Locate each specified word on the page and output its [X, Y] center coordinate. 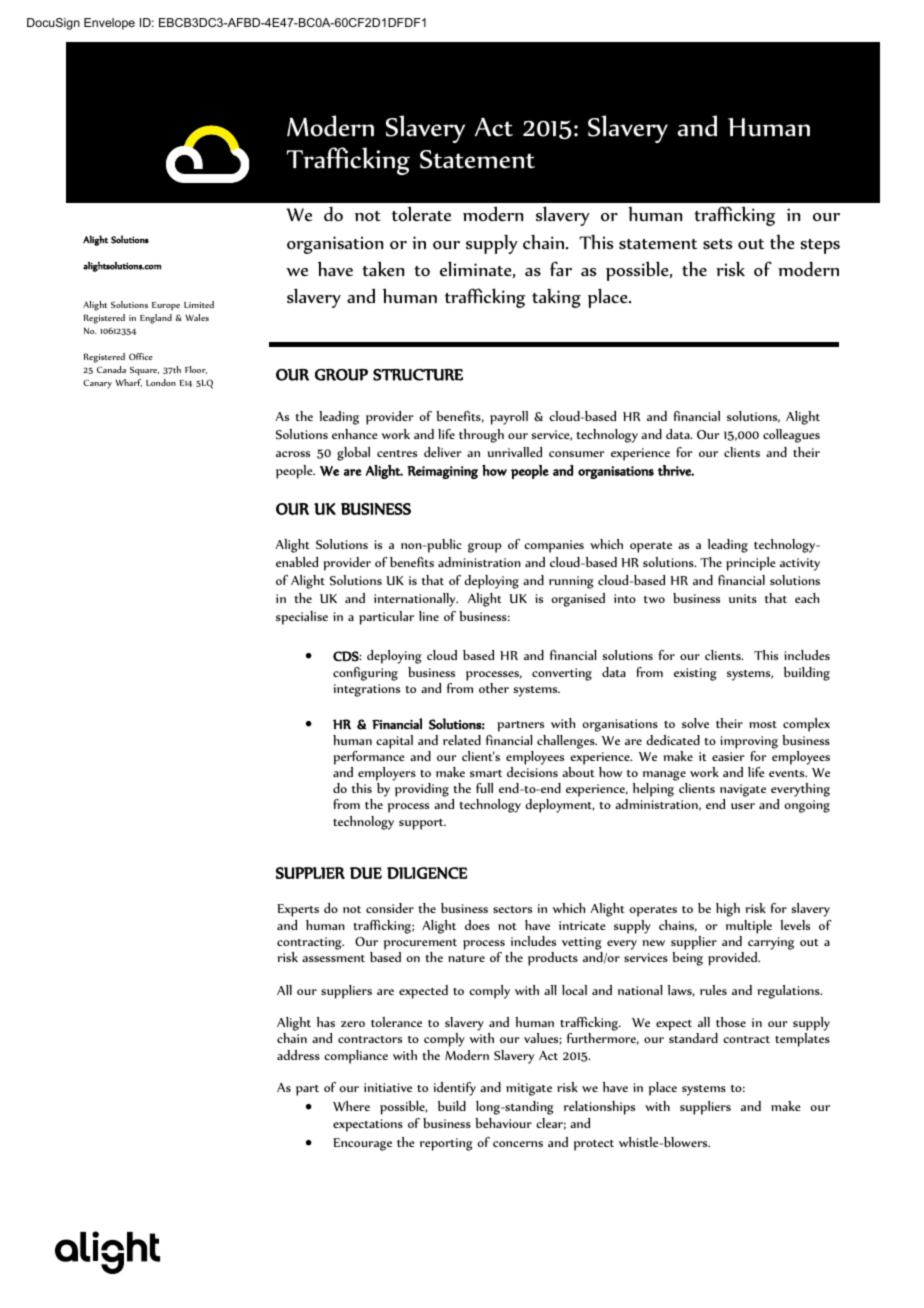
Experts [298, 910]
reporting [446, 1144]
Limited [199, 304]
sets [717, 244]
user [743, 806]
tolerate [421, 214]
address [298, 1055]
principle [751, 564]
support [422, 824]
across [293, 454]
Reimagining [442, 472]
